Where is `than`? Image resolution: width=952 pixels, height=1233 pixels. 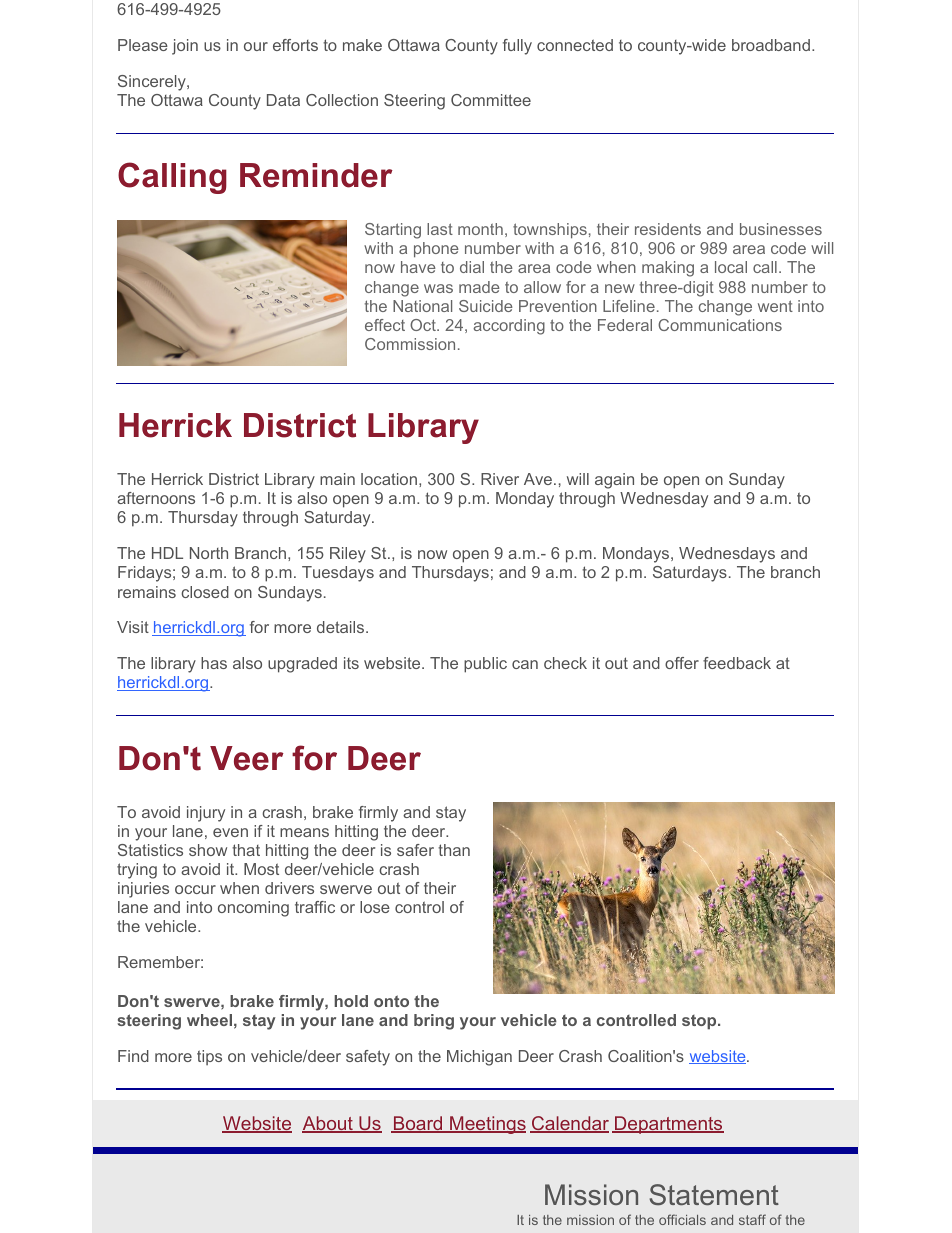 than is located at coordinates (454, 850).
